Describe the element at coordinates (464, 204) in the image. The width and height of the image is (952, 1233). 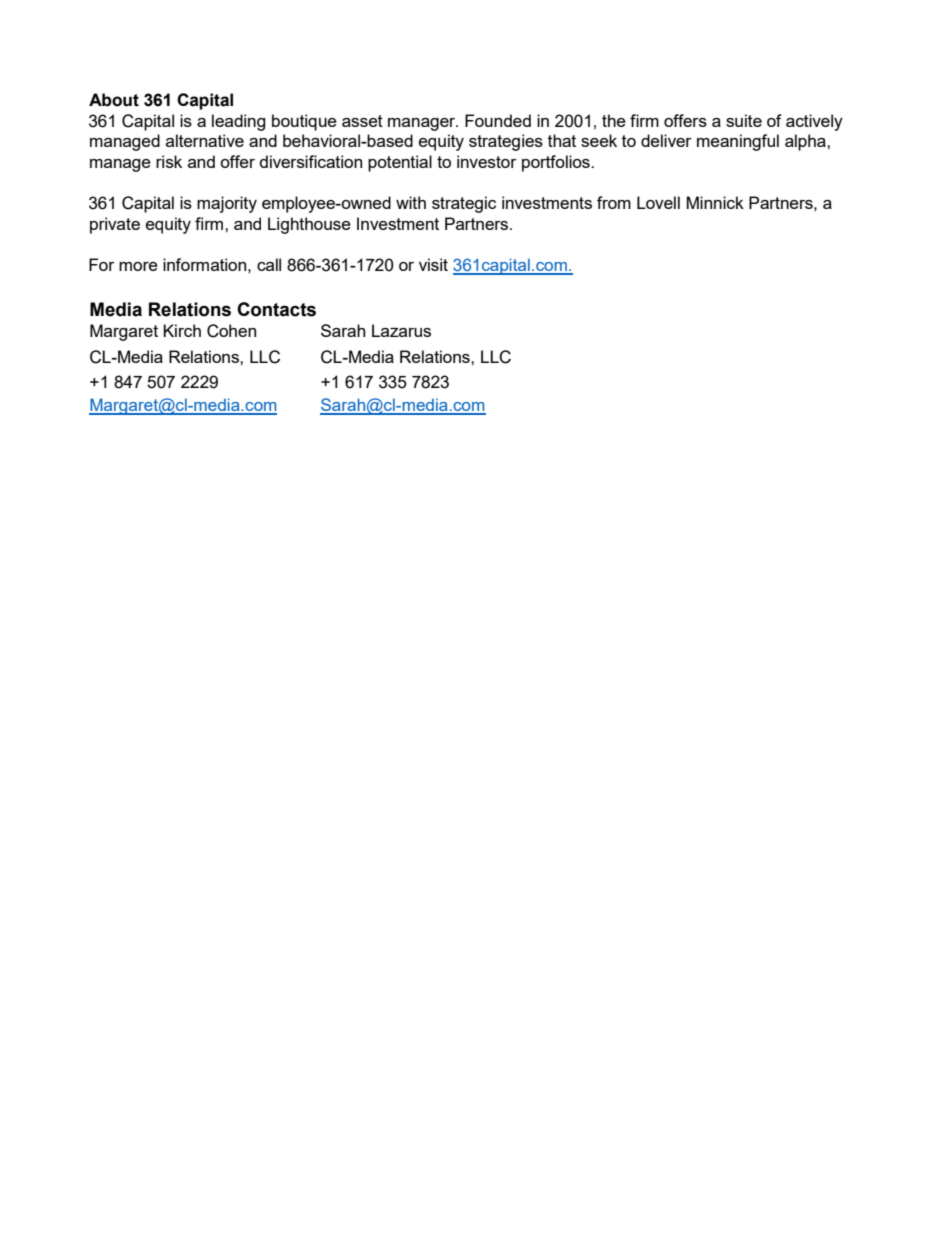
I see `strategic` at that location.
